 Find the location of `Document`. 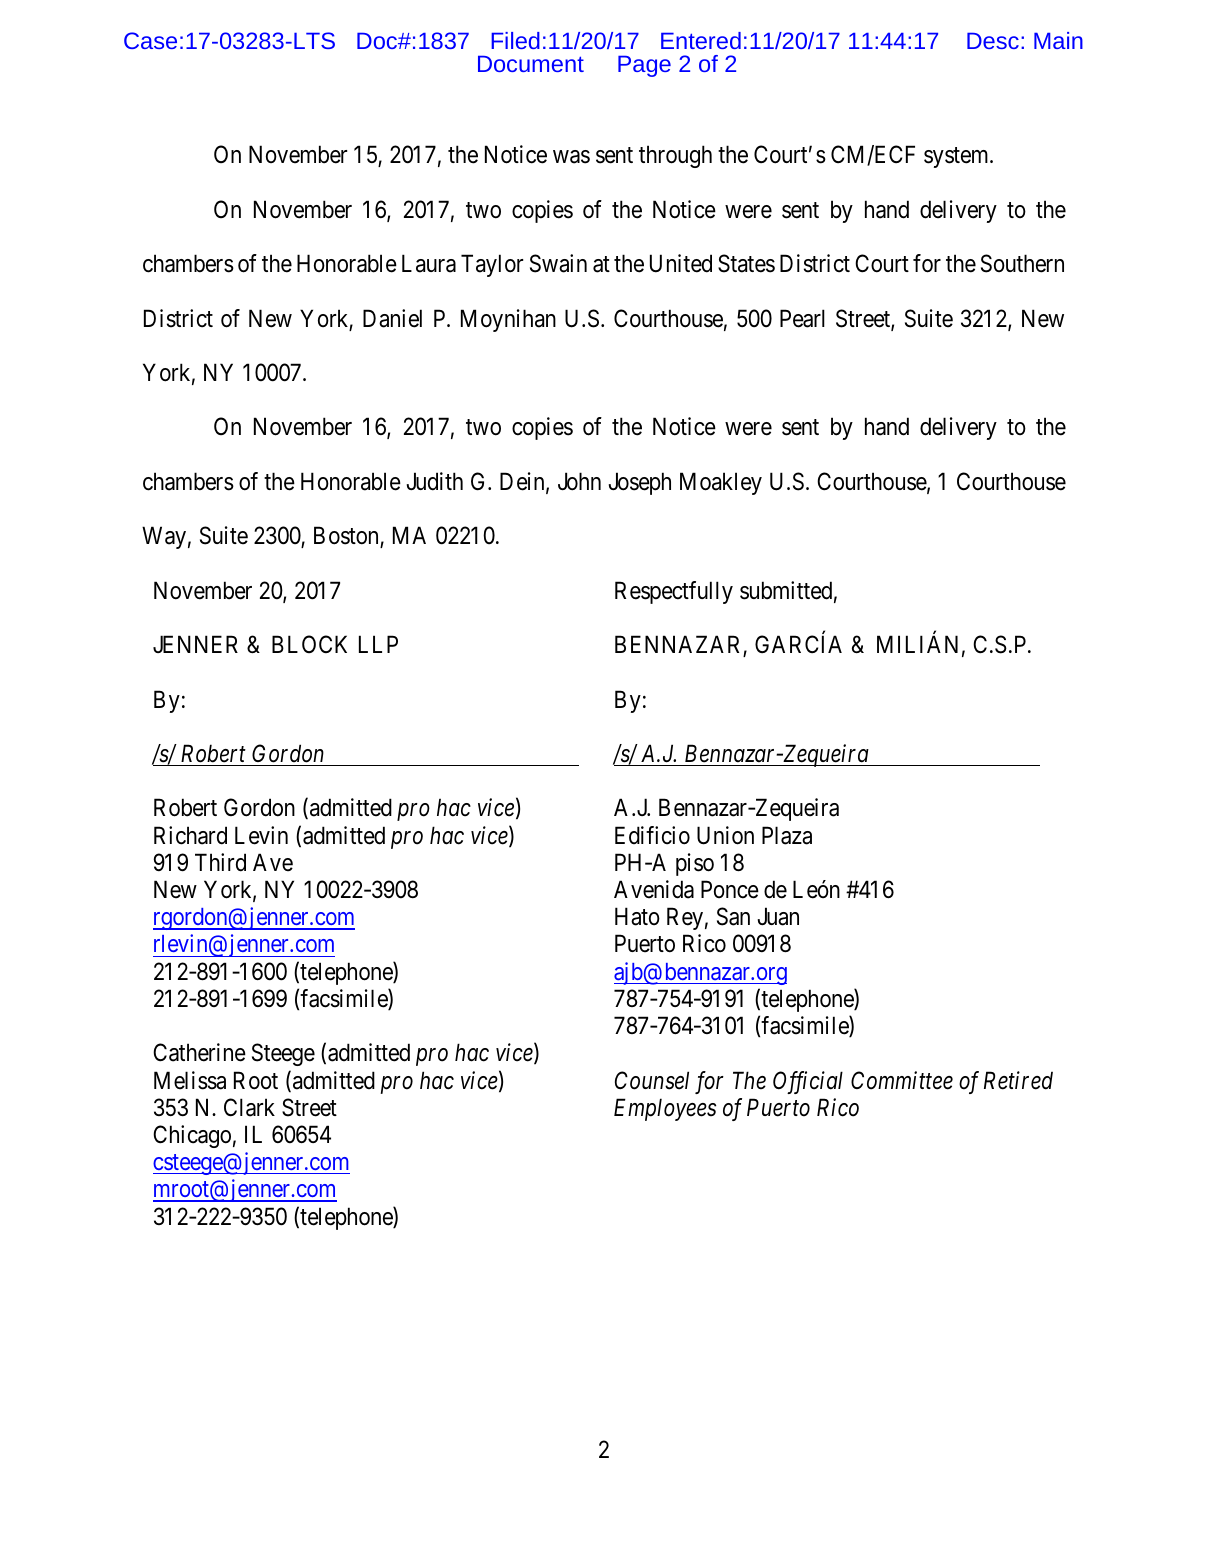

Document is located at coordinates (531, 64).
